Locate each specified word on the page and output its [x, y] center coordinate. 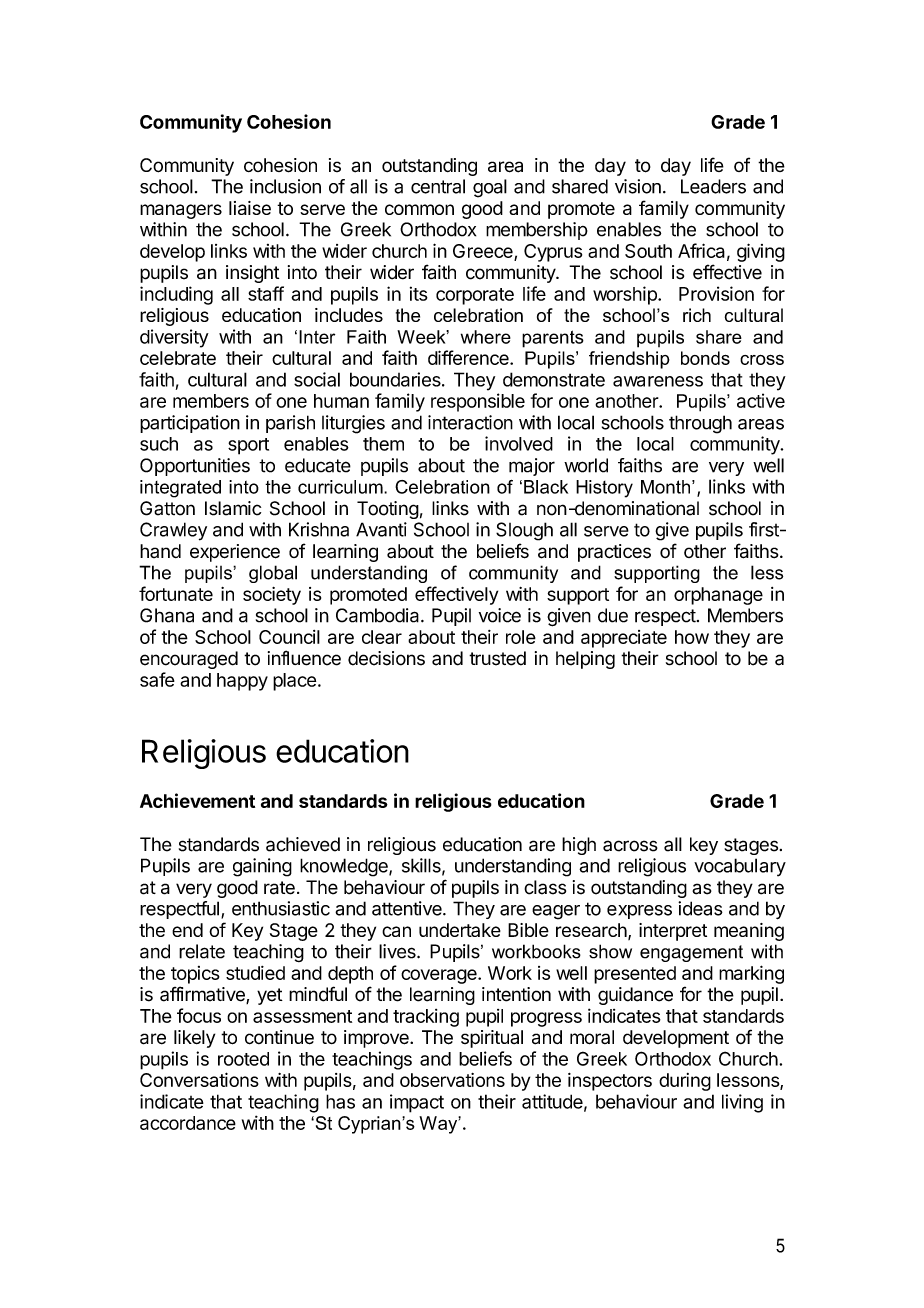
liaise [250, 208]
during [685, 1082]
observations [452, 1080]
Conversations [199, 1079]
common [419, 209]
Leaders [713, 186]
